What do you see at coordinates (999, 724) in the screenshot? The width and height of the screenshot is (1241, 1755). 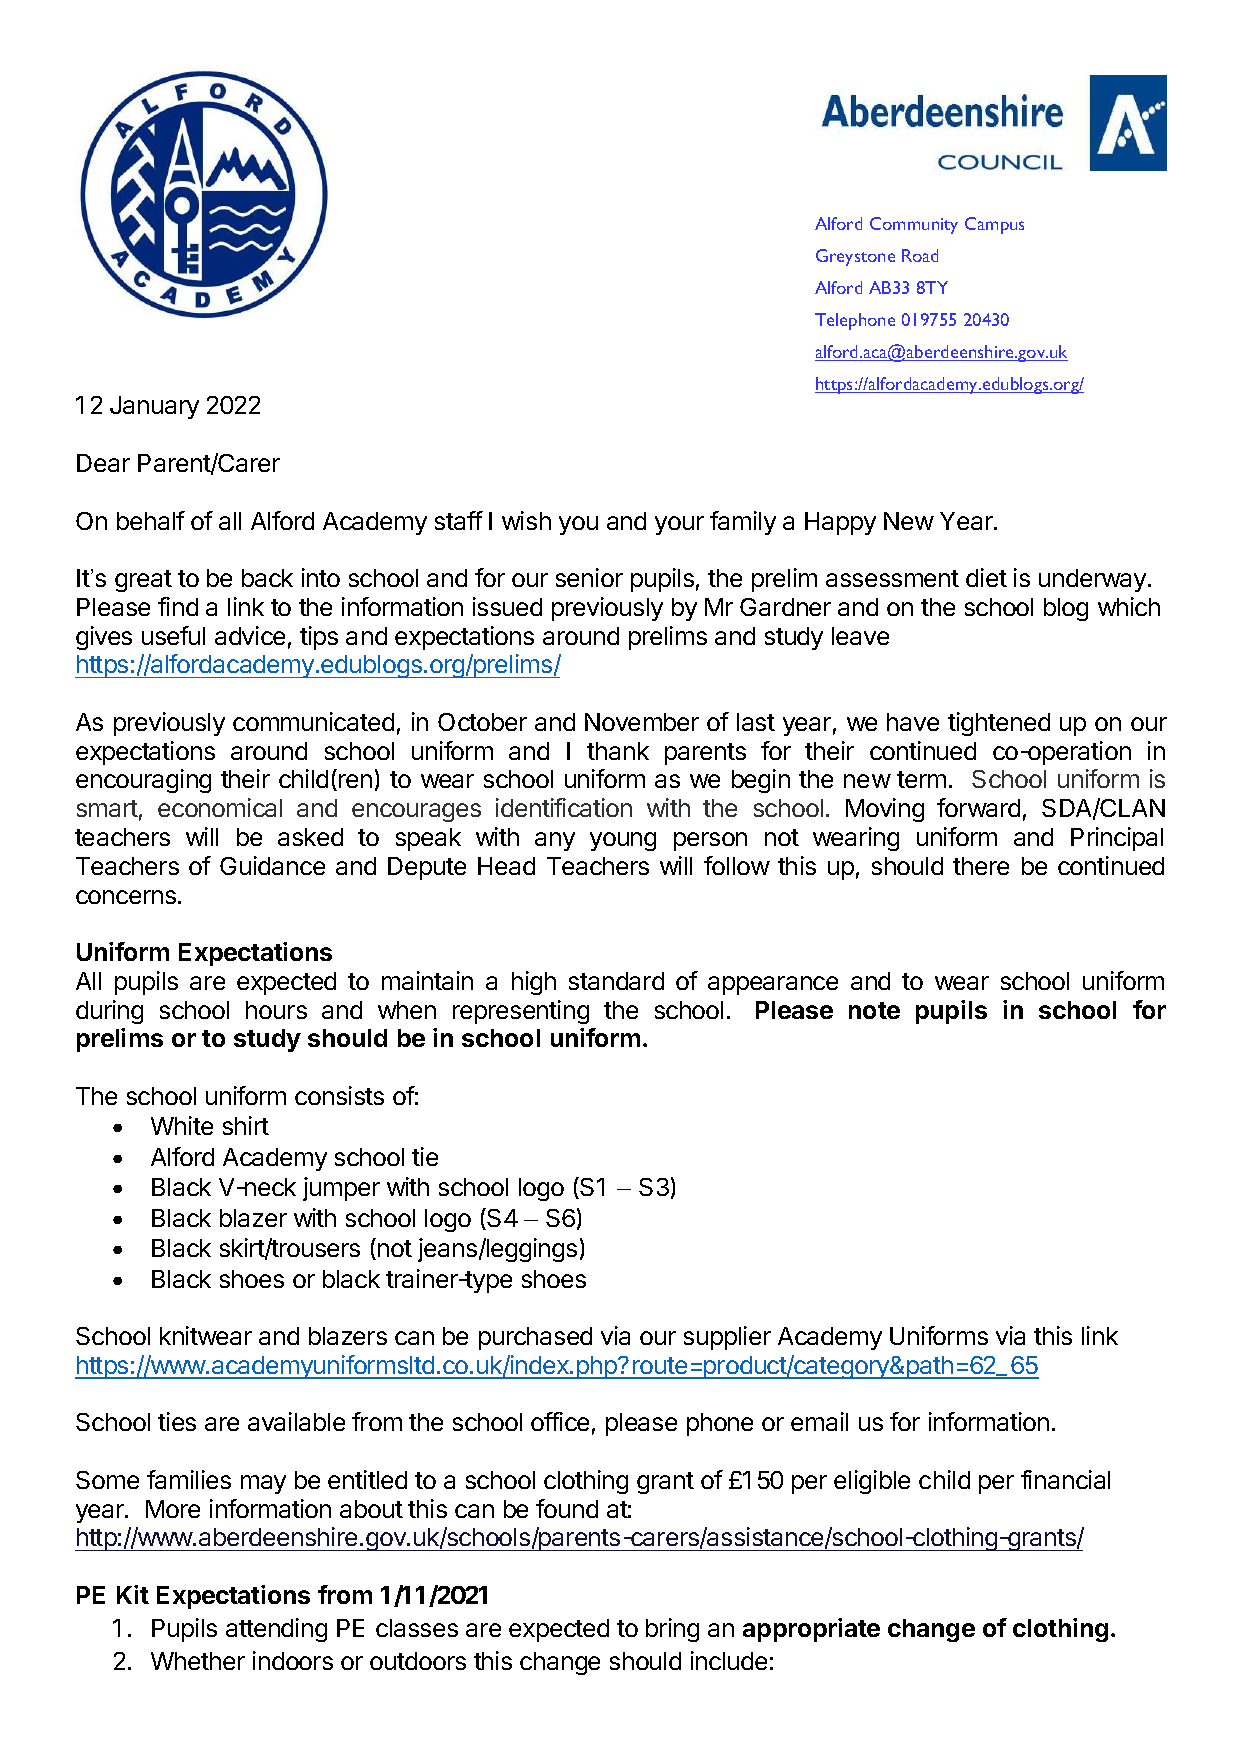 I see `tightened` at bounding box center [999, 724].
